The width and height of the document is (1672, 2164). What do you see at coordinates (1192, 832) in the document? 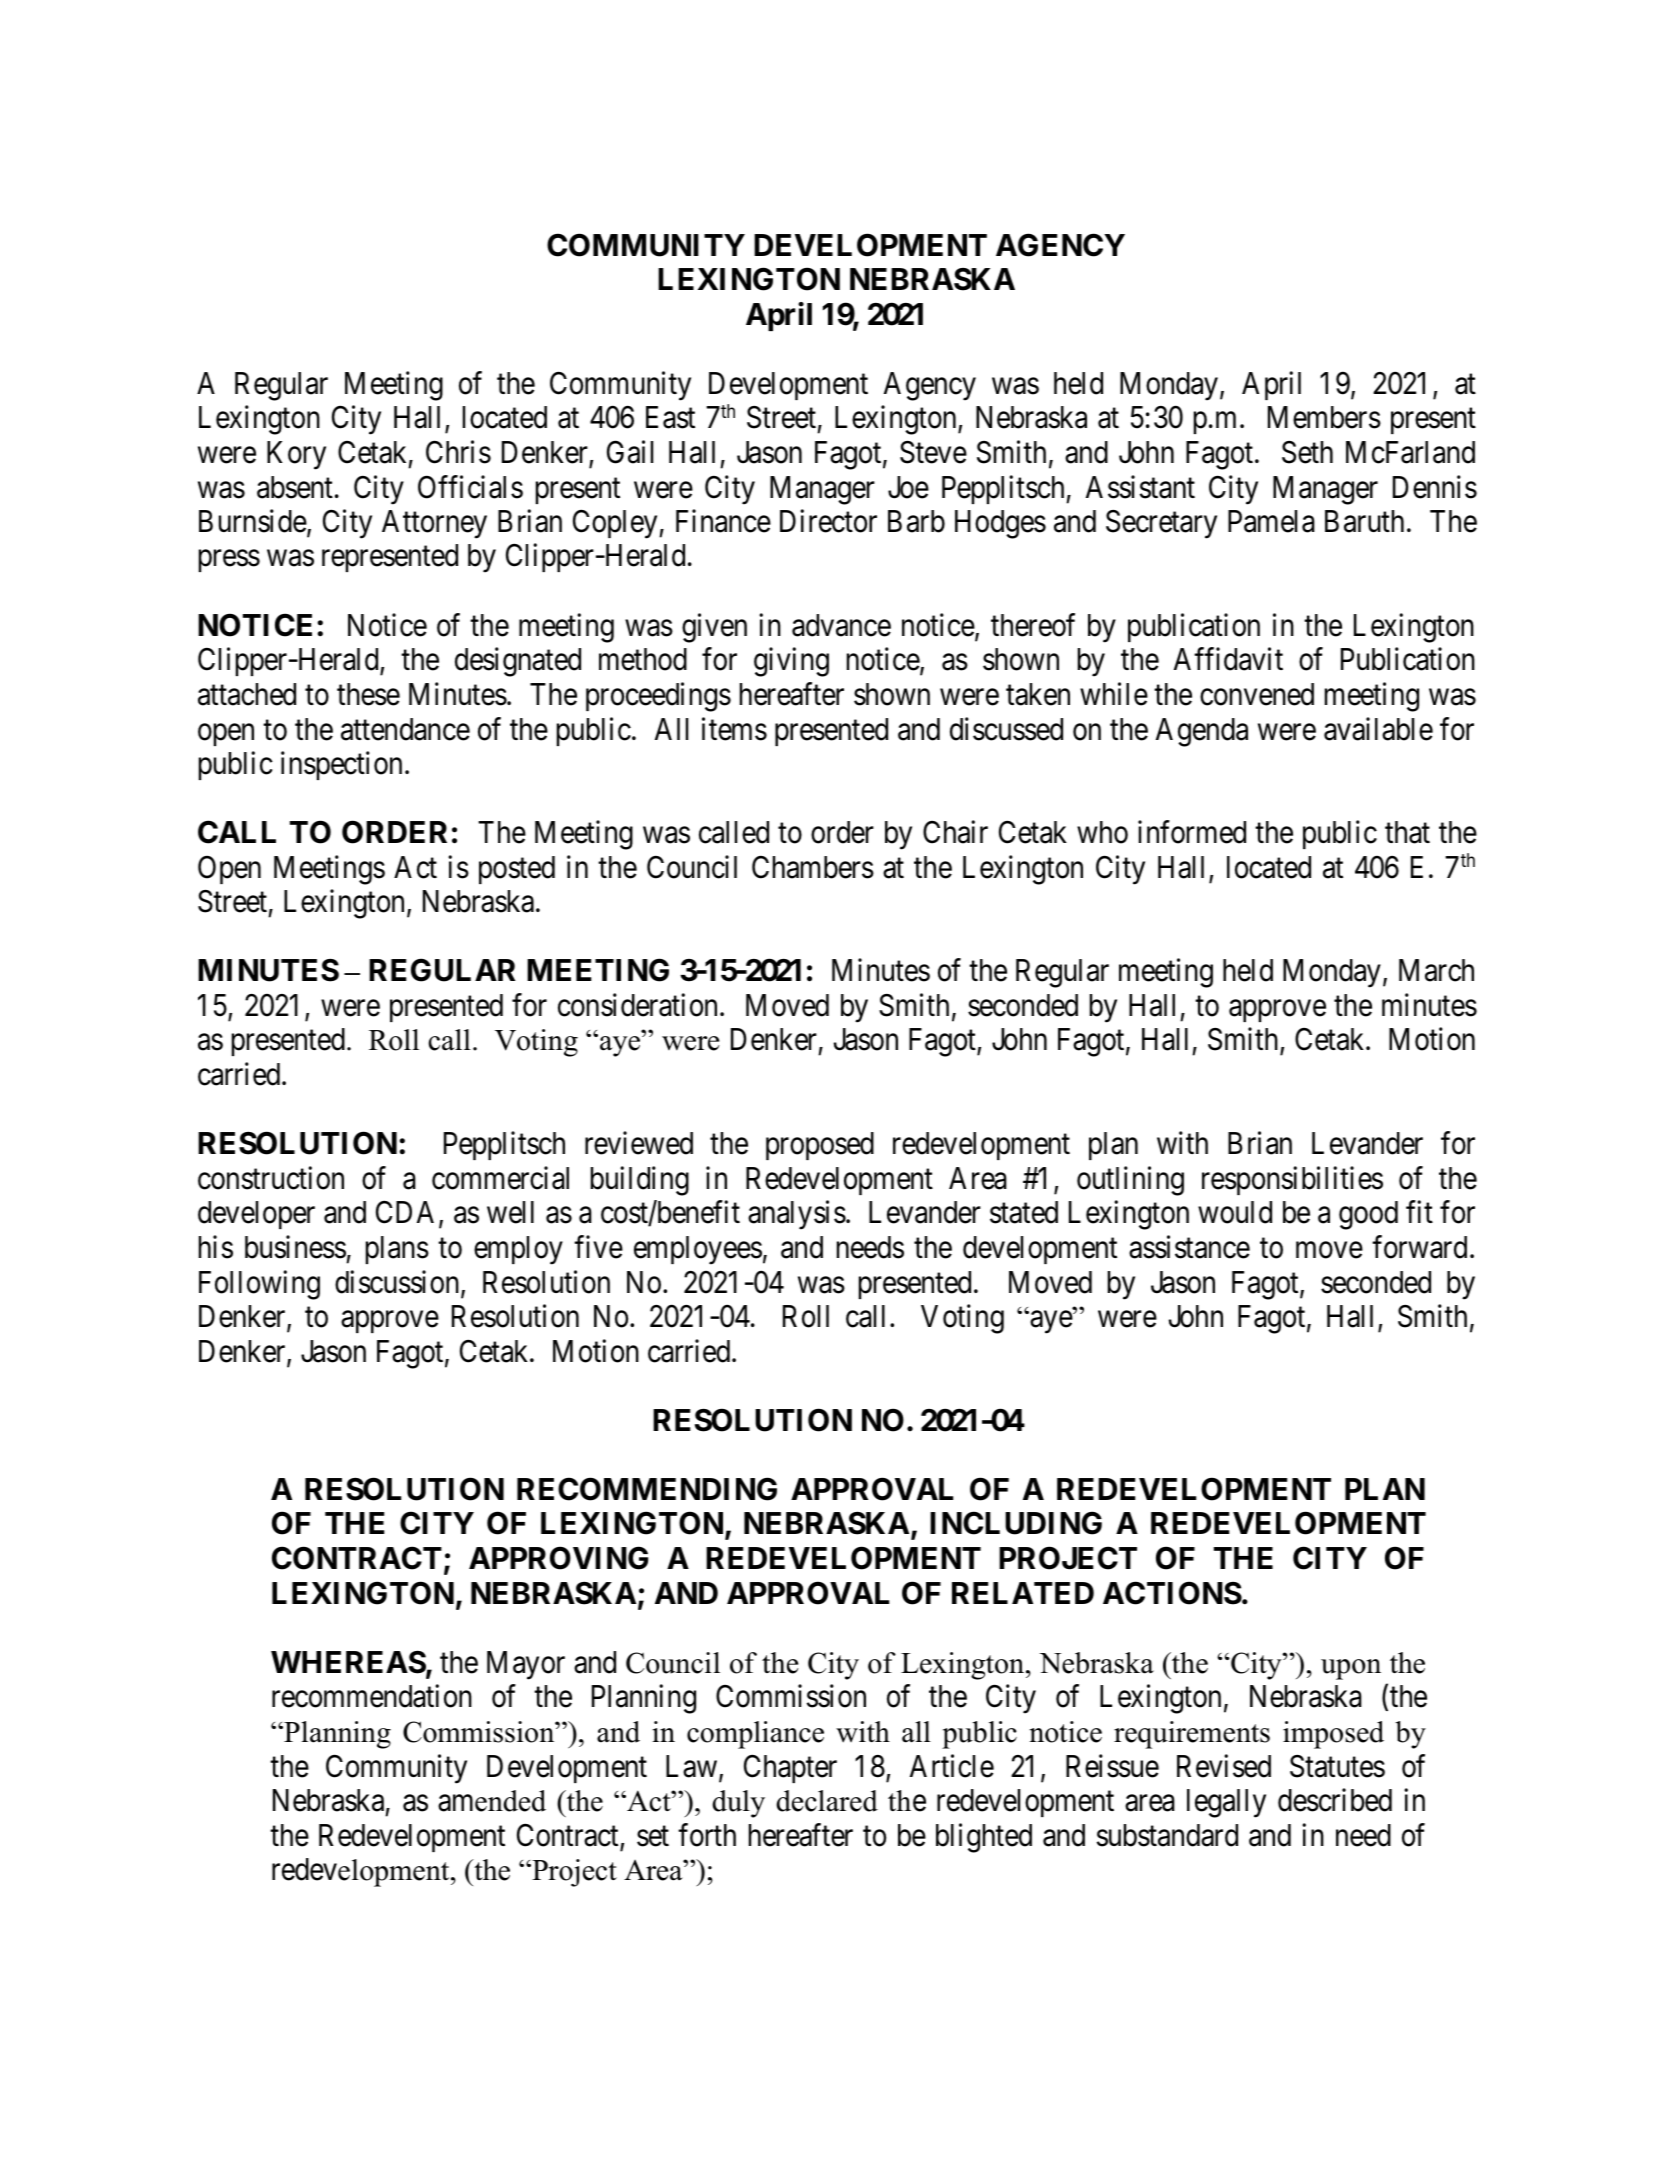
I see `informed` at bounding box center [1192, 832].
